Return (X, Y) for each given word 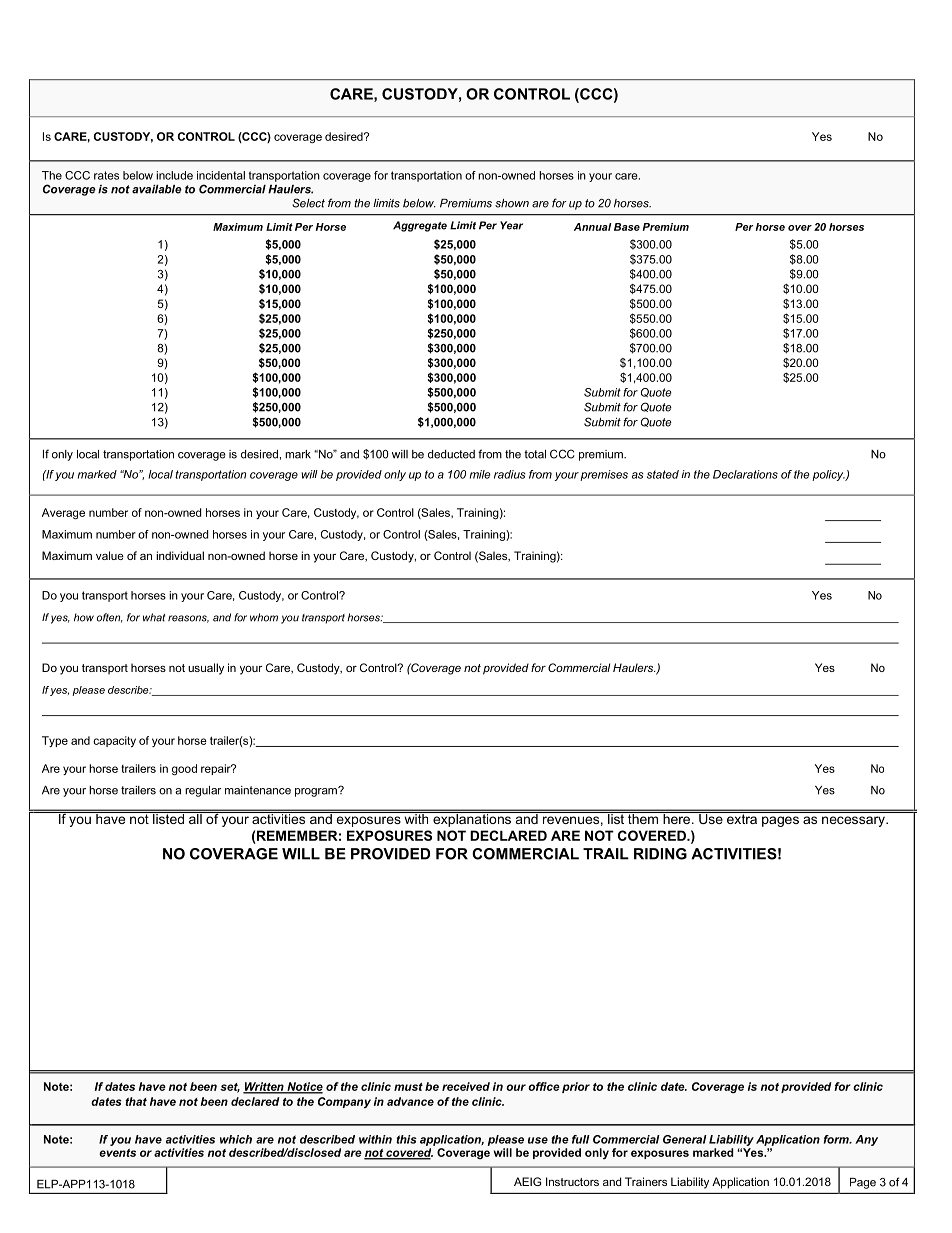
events (117, 1153)
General (685, 1139)
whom (264, 617)
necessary (854, 821)
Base (627, 227)
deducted (451, 454)
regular (203, 791)
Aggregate (420, 226)
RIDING (660, 854)
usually (206, 669)
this (406, 1139)
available (157, 189)
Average (63, 514)
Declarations (745, 474)
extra (742, 818)
